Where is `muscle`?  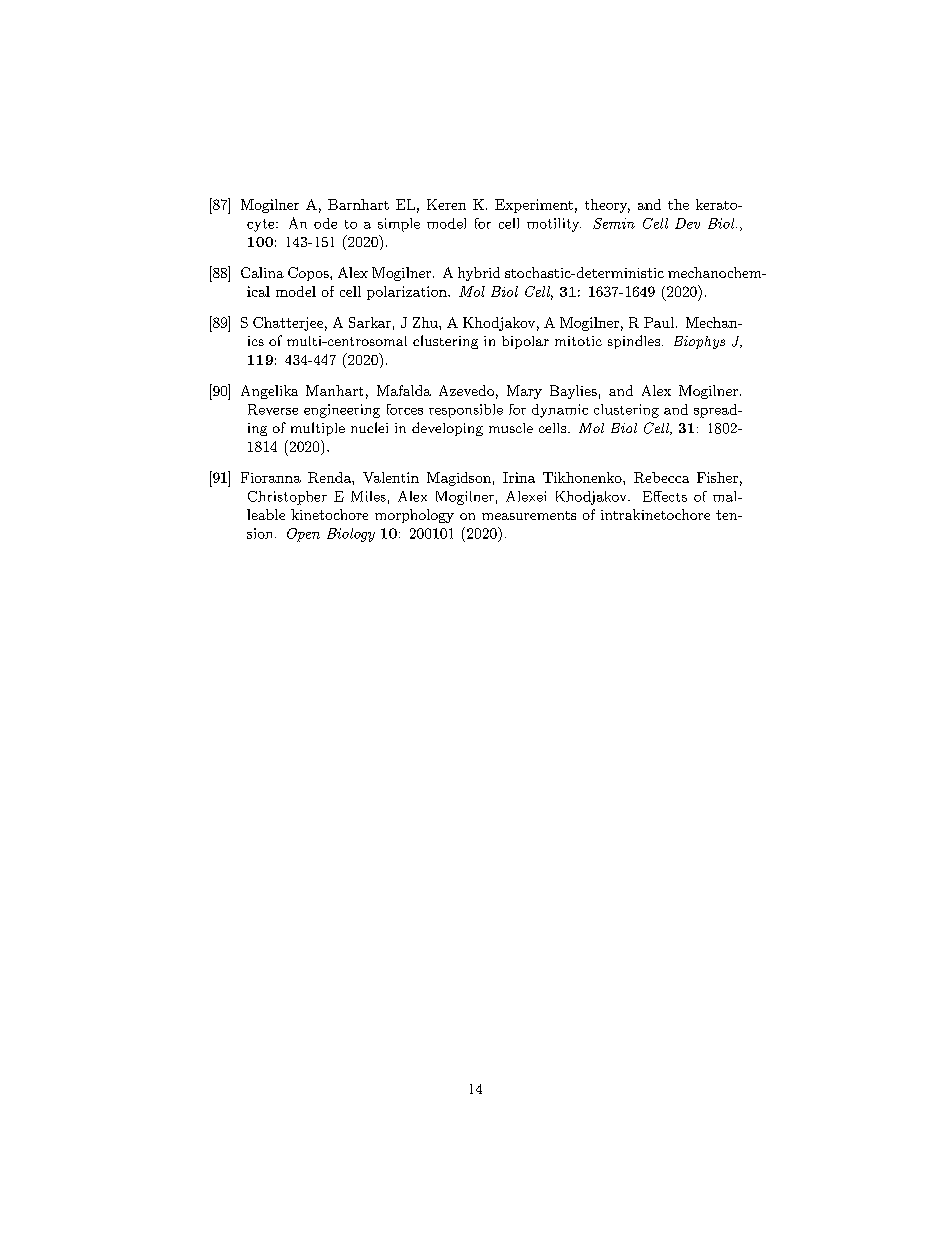 muscle is located at coordinates (511, 428).
